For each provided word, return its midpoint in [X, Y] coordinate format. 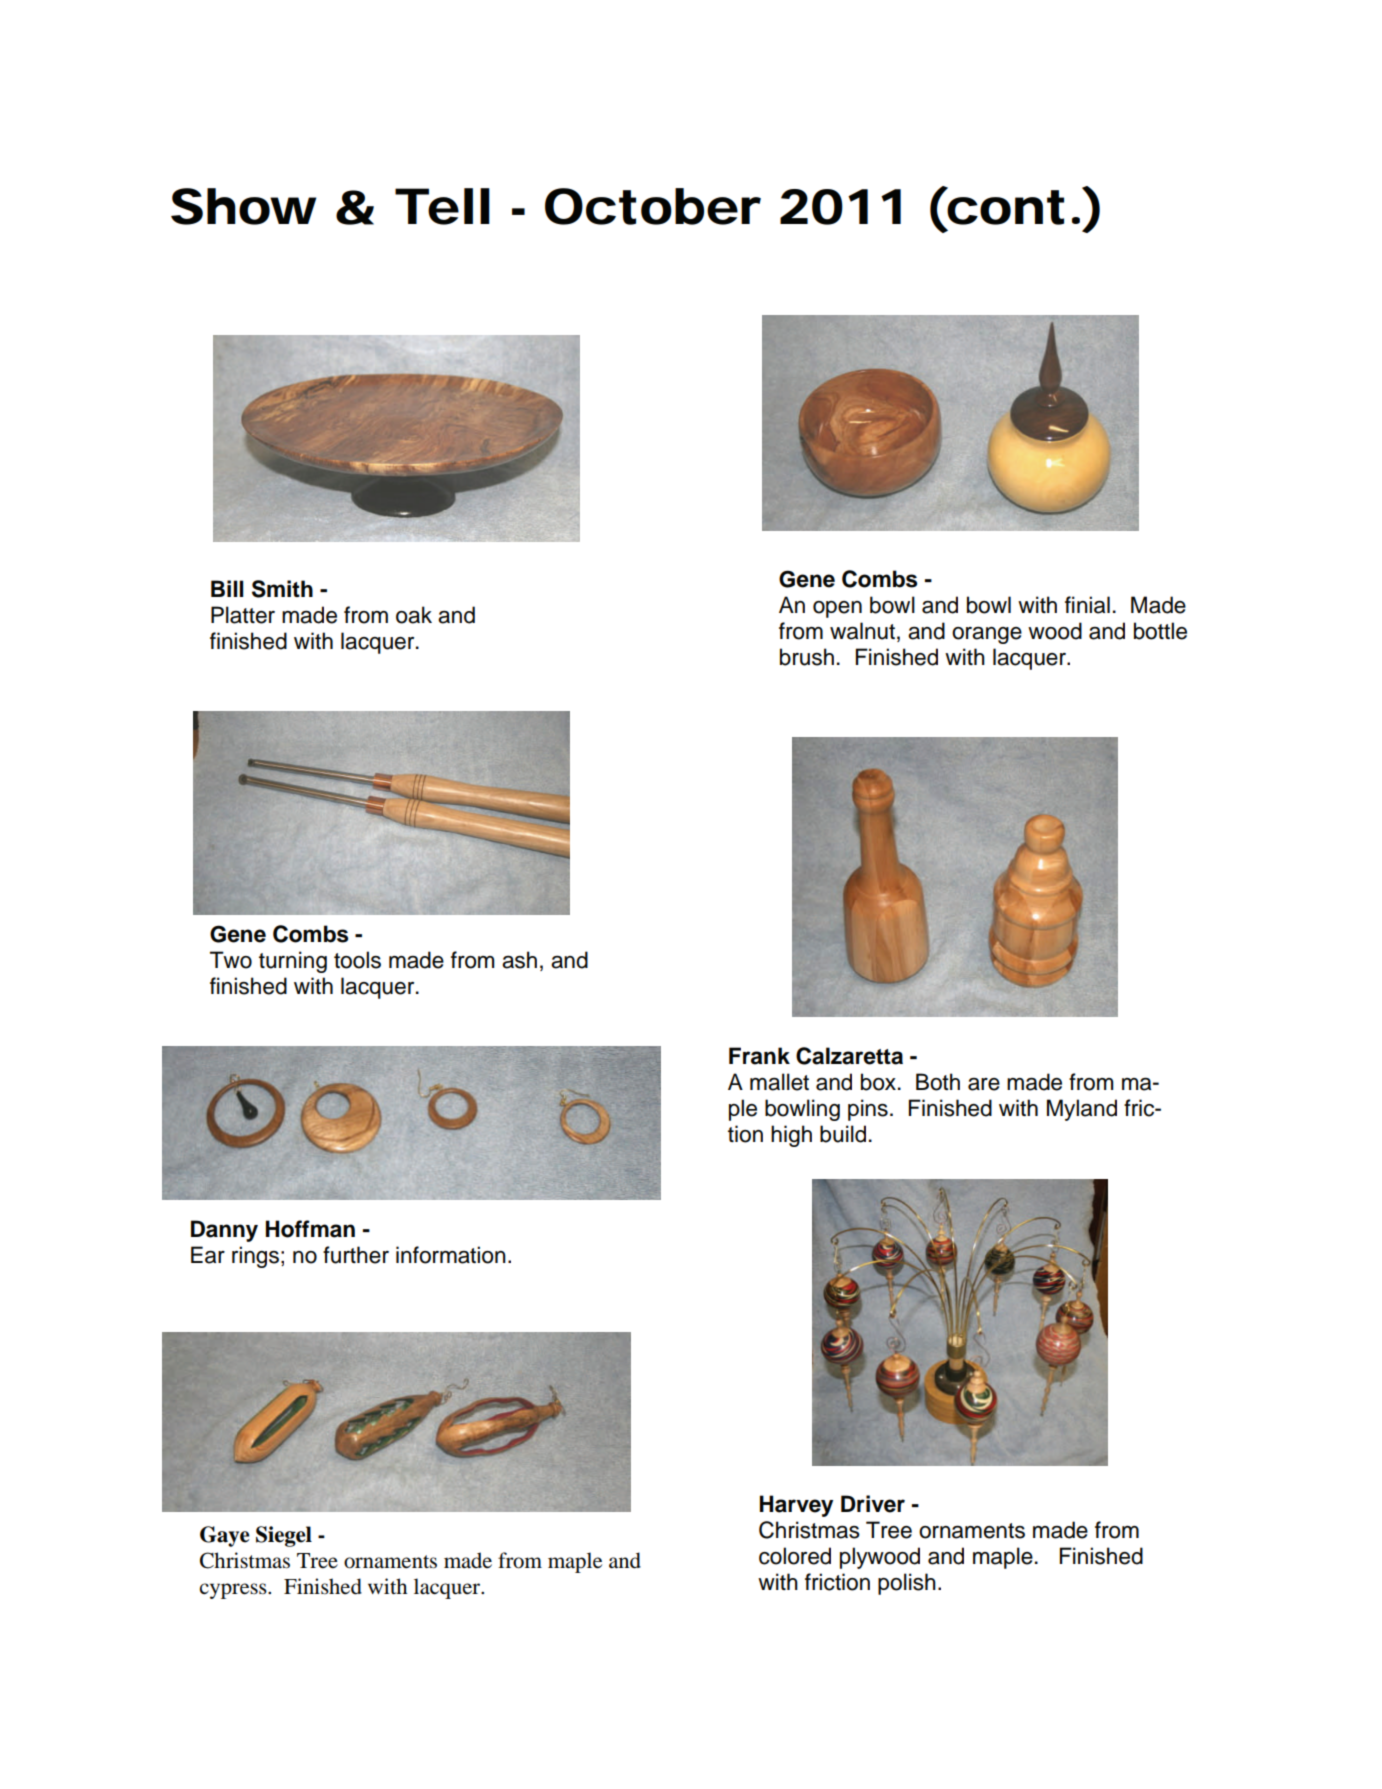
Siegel [284, 1536]
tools [357, 960]
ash [519, 960]
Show [243, 206]
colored [795, 1556]
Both [938, 1082]
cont [1004, 206]
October [653, 206]
